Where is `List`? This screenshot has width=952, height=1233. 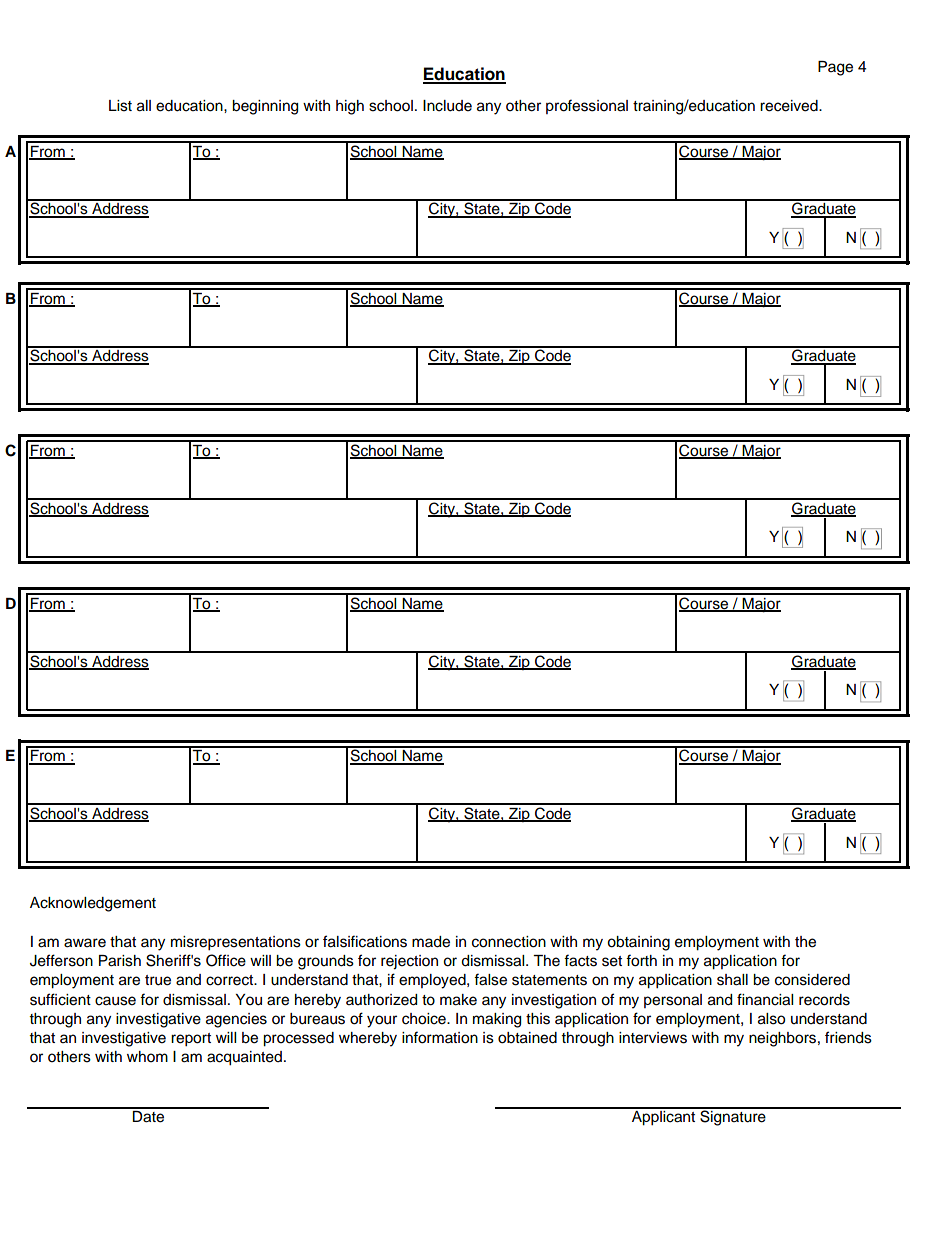
List is located at coordinates (120, 106).
